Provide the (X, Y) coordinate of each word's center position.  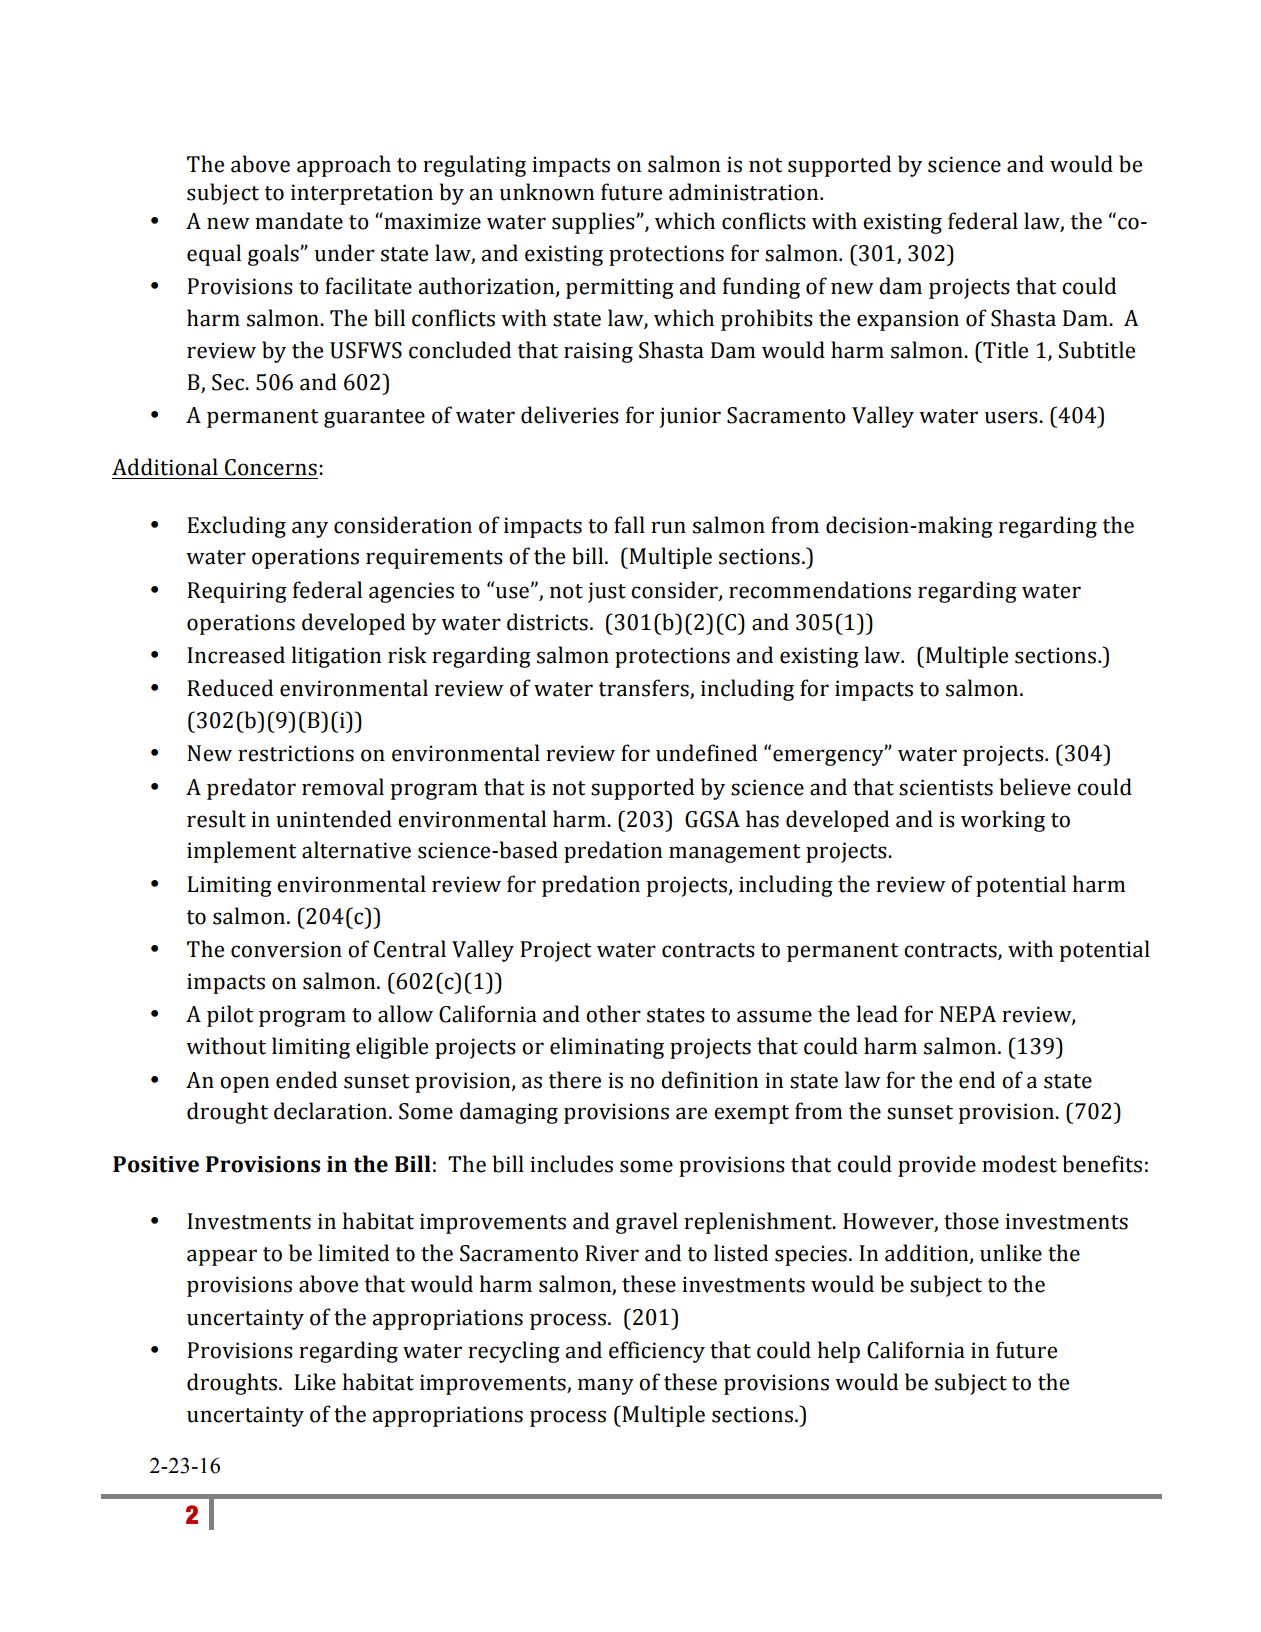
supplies (594, 223)
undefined (706, 753)
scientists (946, 787)
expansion (908, 320)
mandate (299, 221)
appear (222, 1257)
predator (251, 789)
